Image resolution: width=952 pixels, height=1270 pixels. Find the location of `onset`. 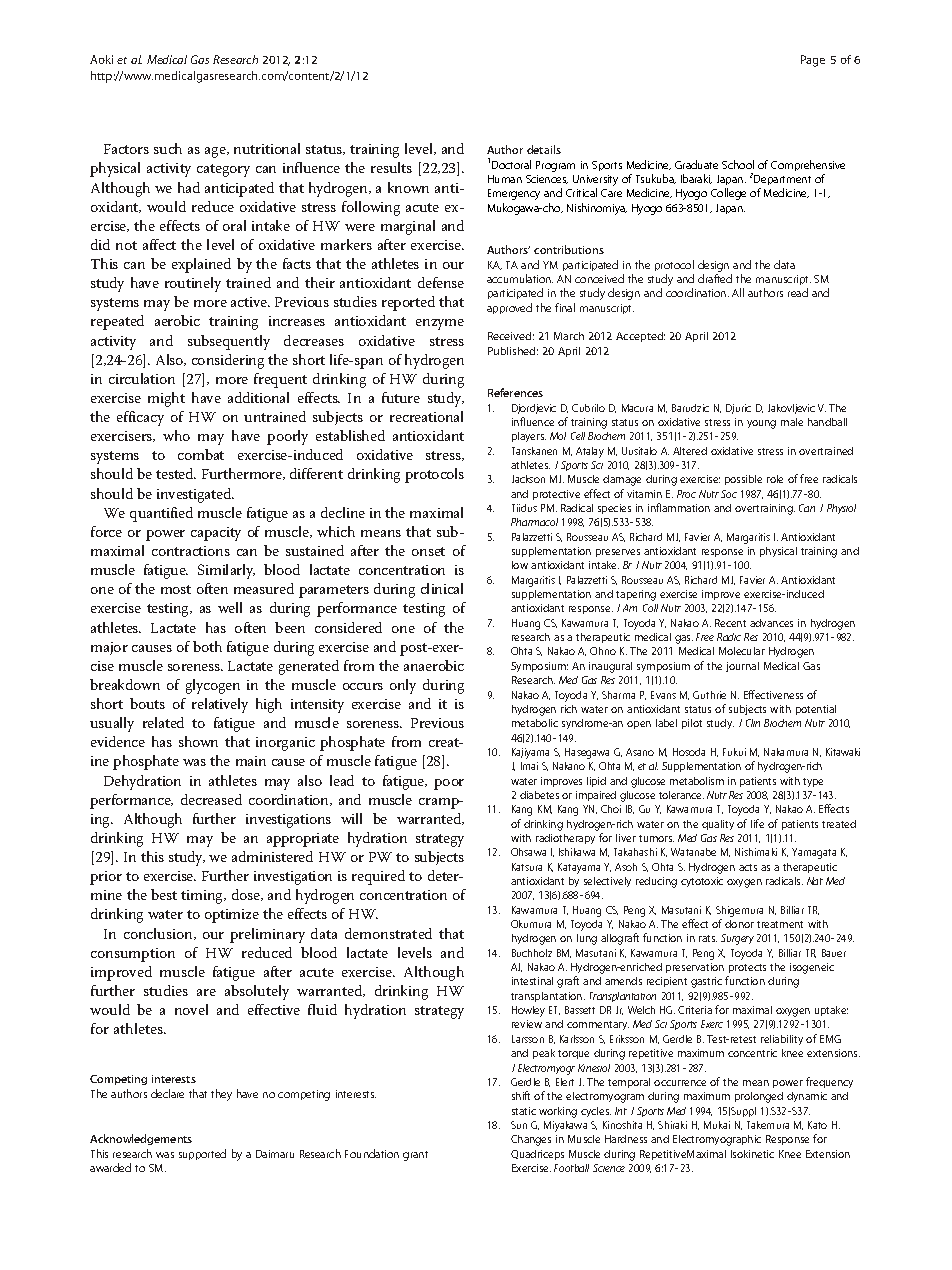

onset is located at coordinates (428, 551).
